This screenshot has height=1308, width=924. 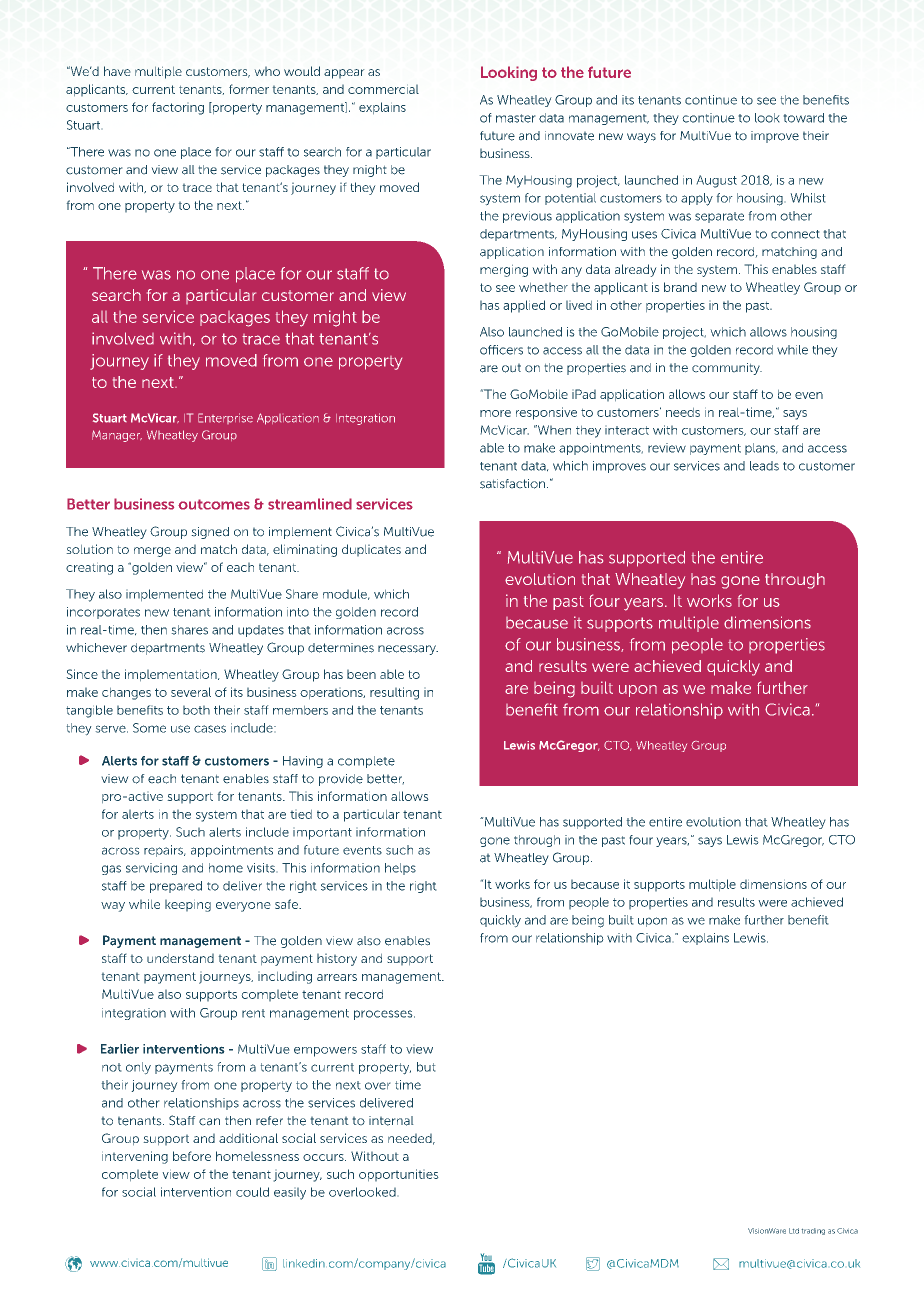 I want to click on toward, so click(x=803, y=118).
